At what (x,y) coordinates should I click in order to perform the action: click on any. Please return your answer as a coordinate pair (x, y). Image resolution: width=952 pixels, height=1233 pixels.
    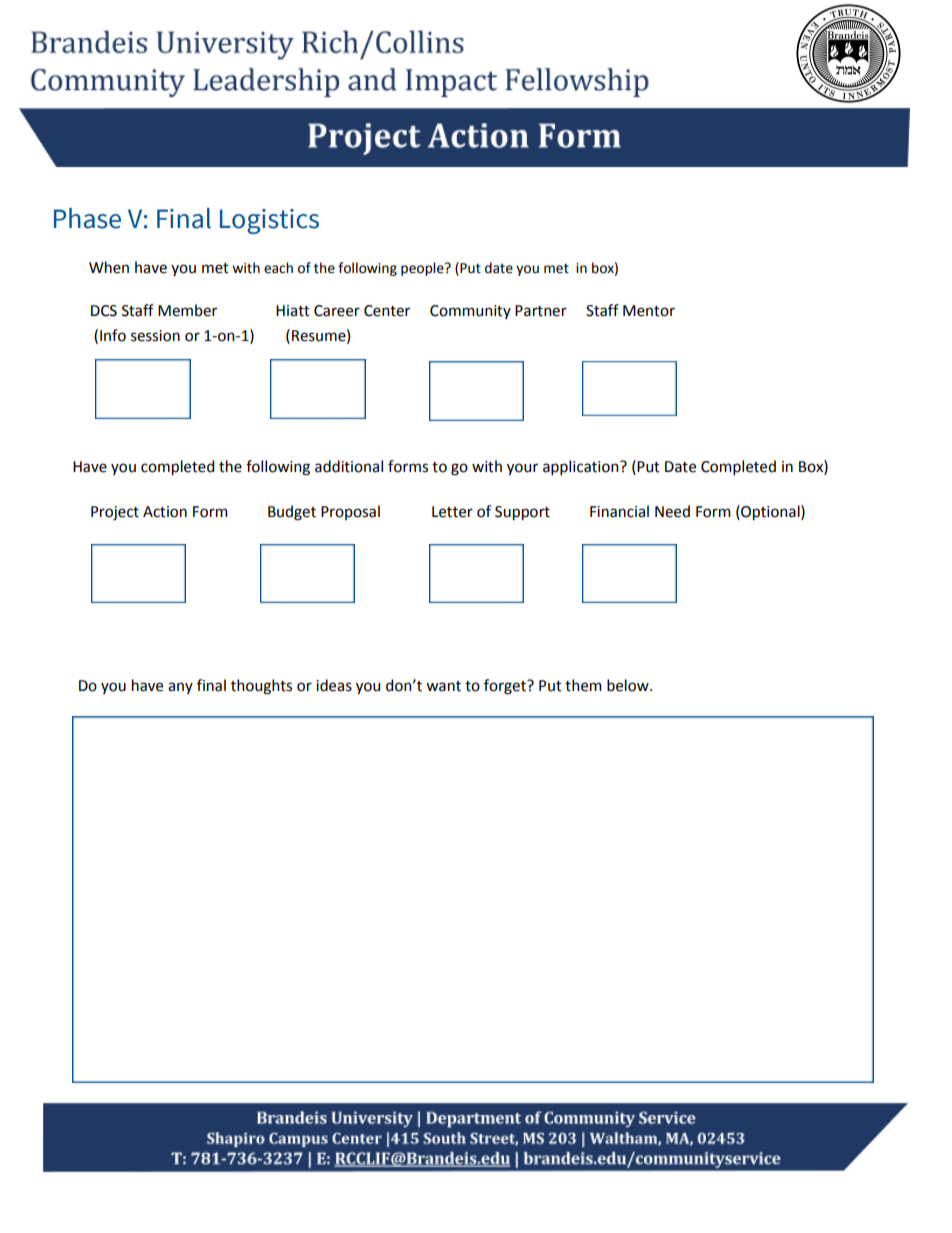
    Looking at the image, I should click on (180, 688).
